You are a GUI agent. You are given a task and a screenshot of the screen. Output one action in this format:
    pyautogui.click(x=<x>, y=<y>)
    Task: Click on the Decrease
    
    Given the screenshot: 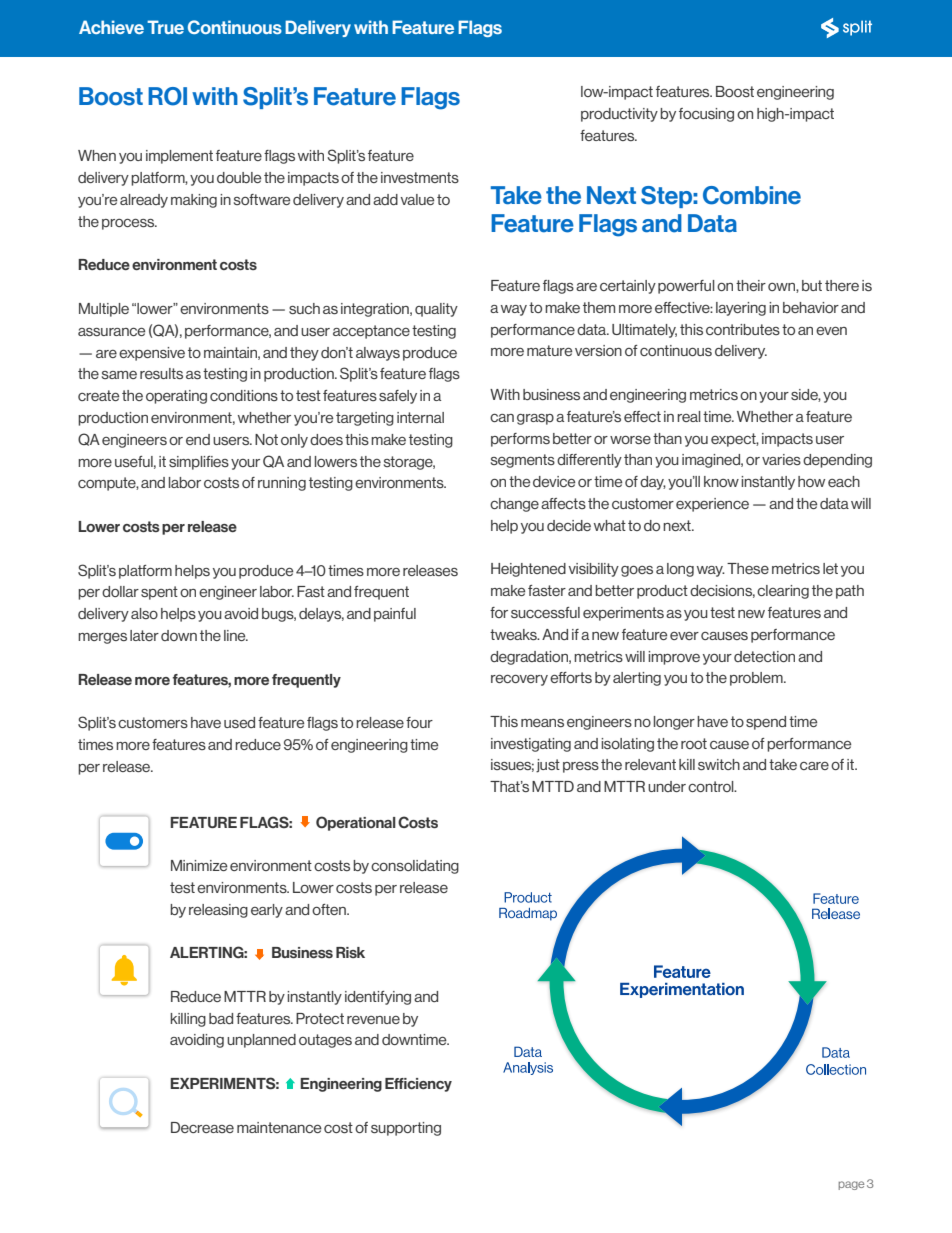 What is the action you would take?
    pyautogui.click(x=202, y=1127)
